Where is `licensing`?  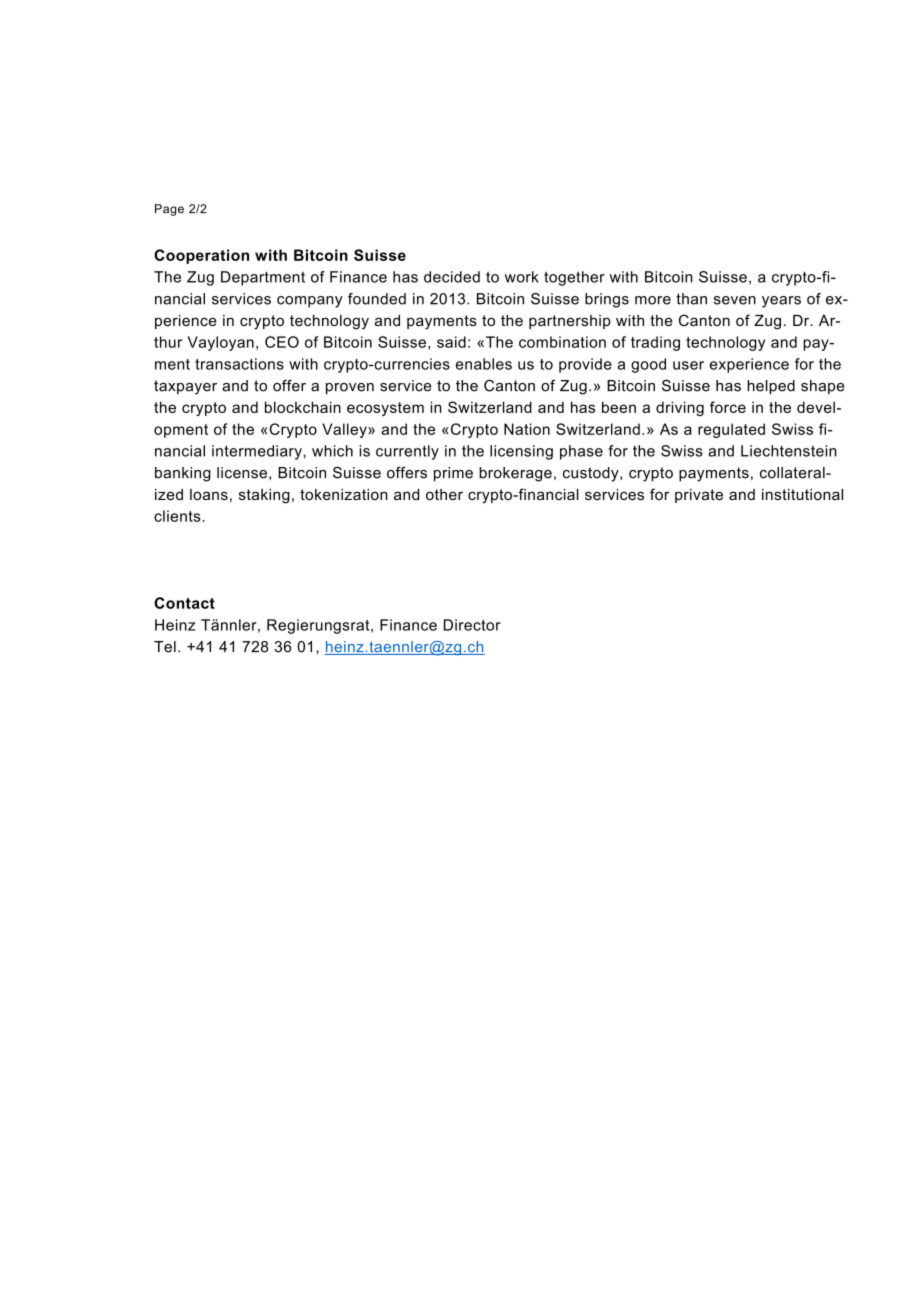 licensing is located at coordinates (521, 452).
